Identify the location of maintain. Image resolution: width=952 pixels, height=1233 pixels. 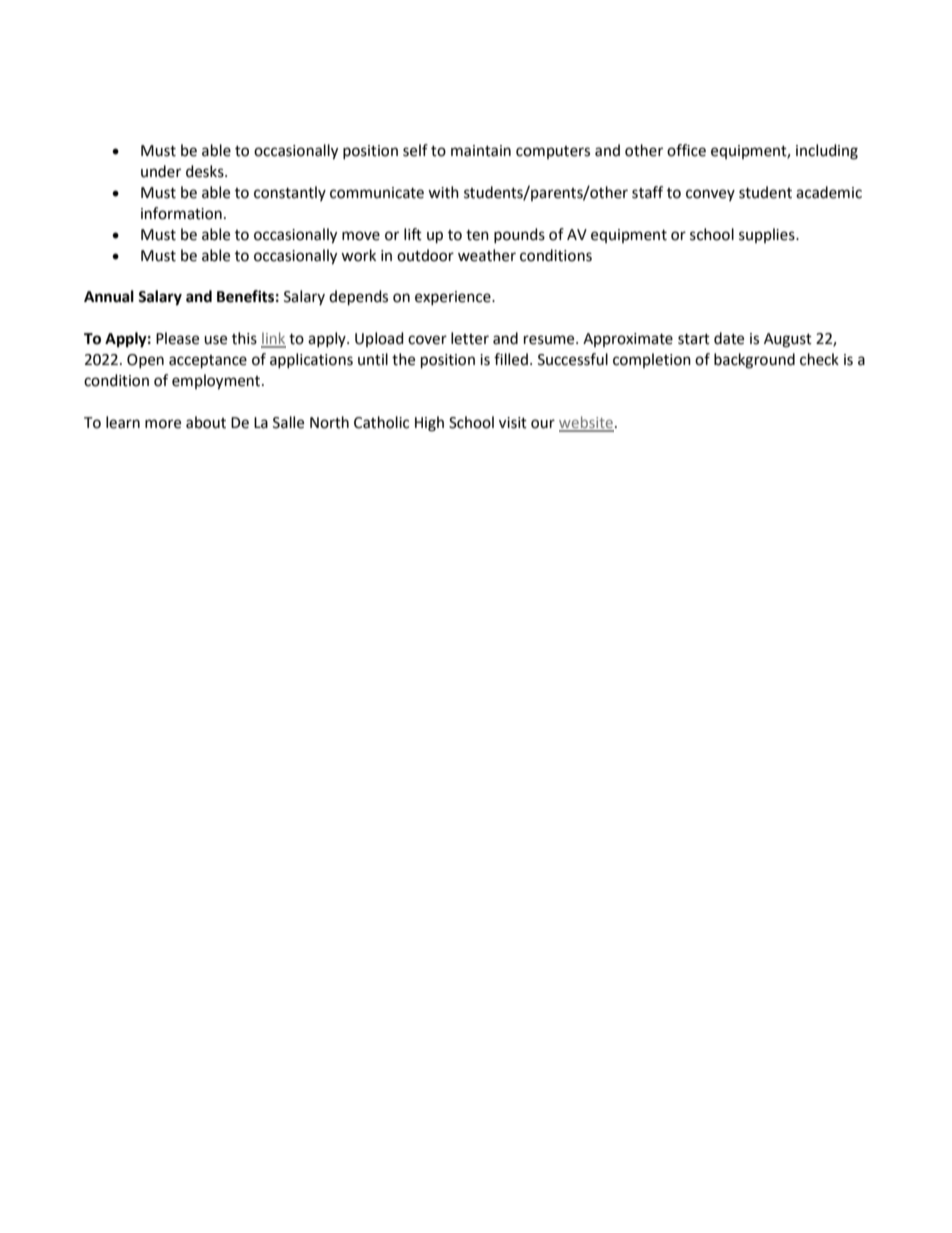
(481, 151).
